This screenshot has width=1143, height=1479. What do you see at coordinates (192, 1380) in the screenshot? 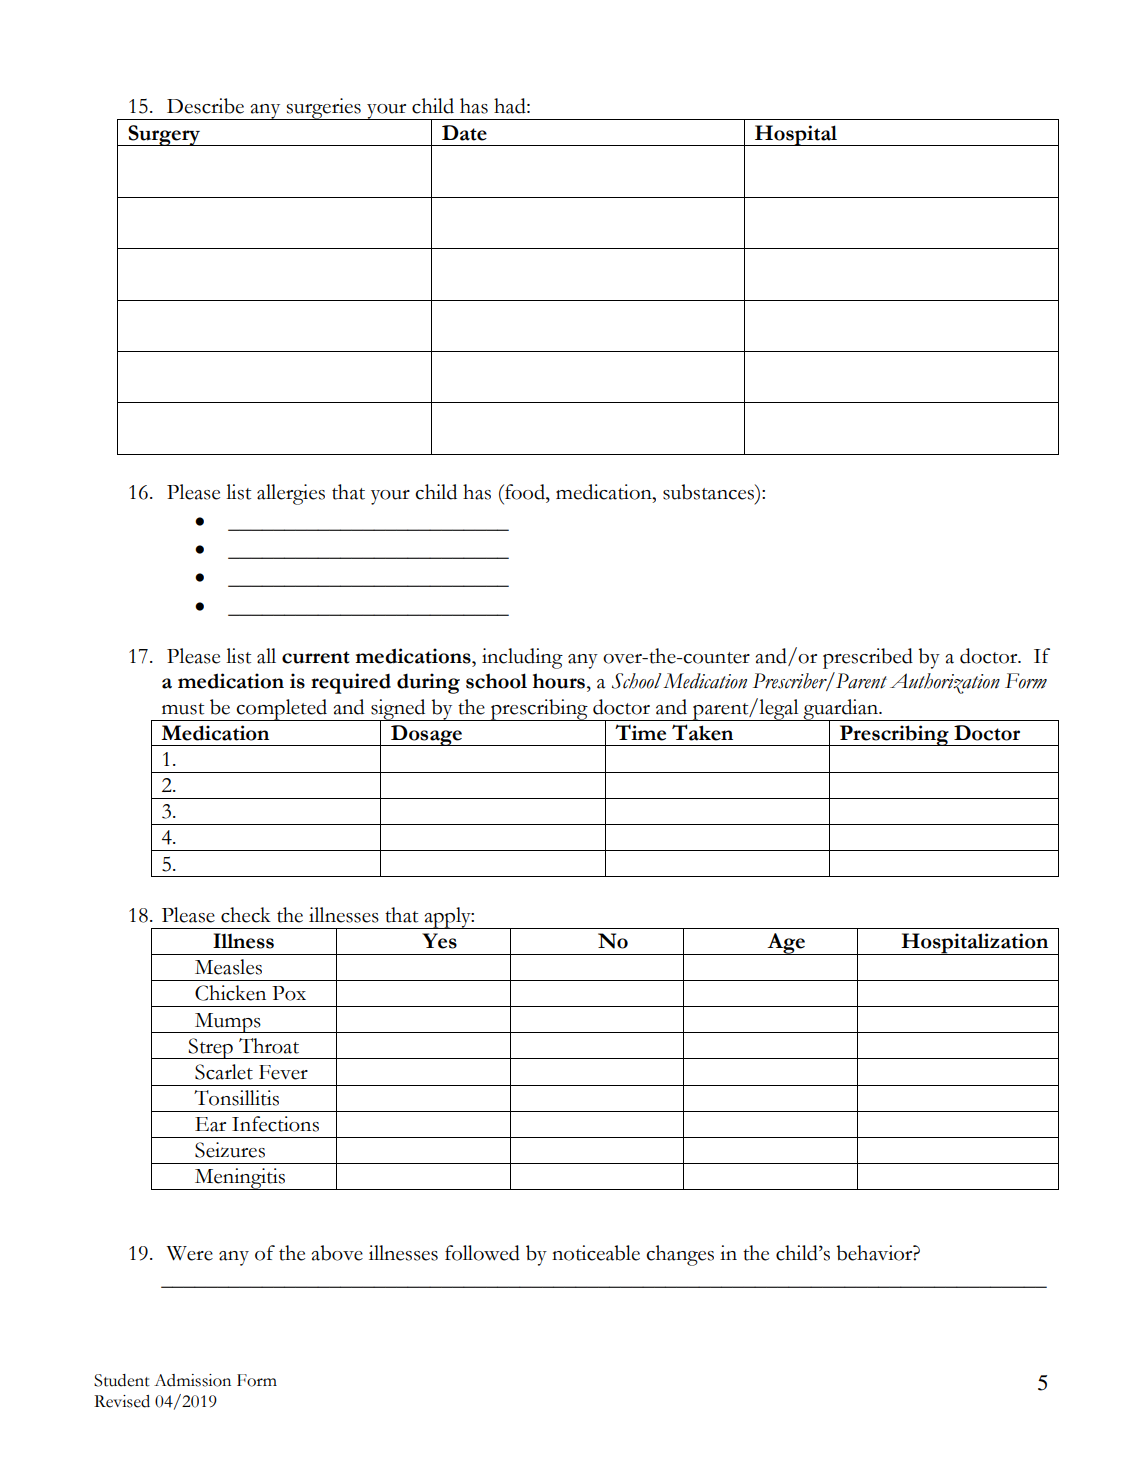
I see `Admission` at bounding box center [192, 1380].
